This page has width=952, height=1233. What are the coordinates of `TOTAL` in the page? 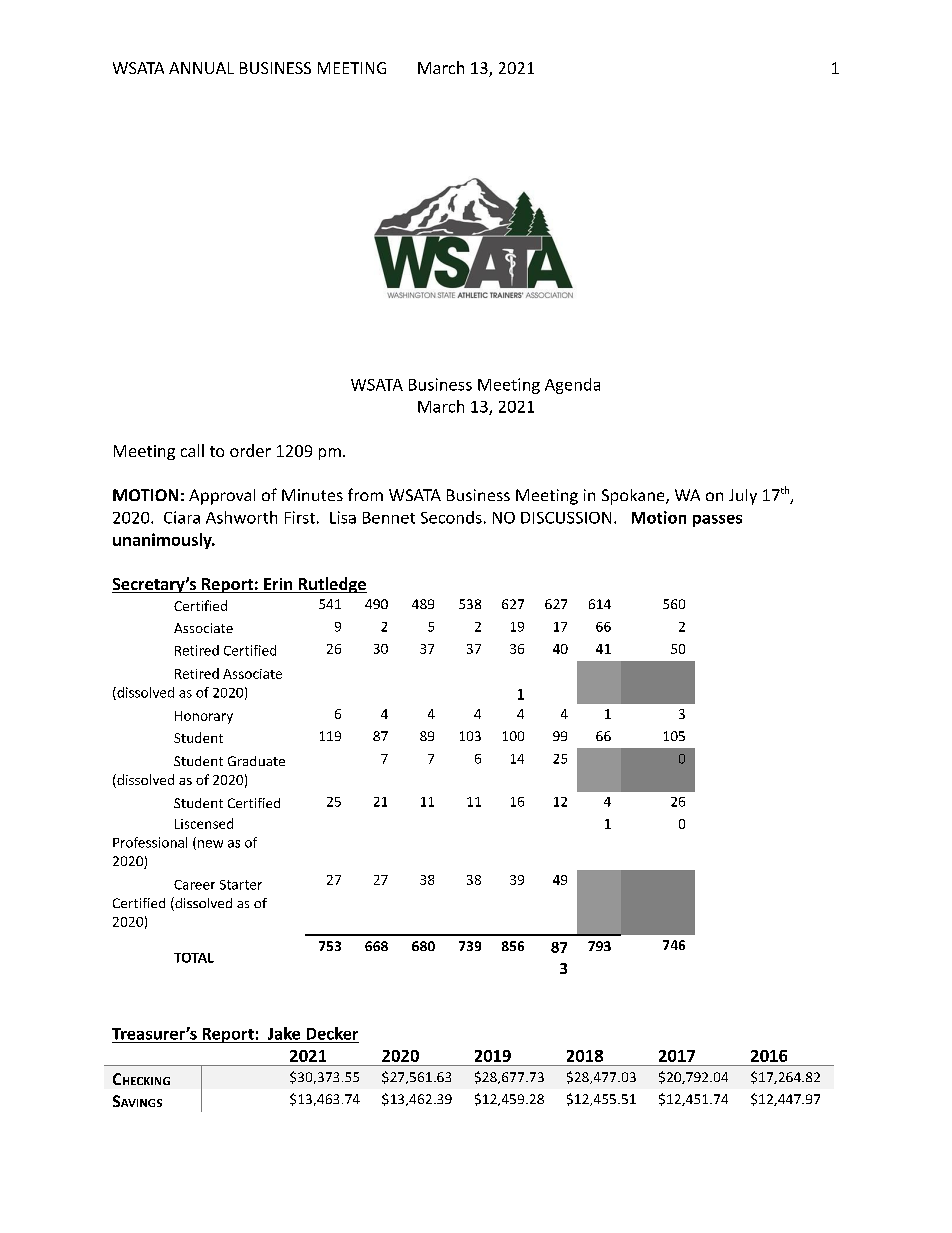 It's located at (194, 958).
